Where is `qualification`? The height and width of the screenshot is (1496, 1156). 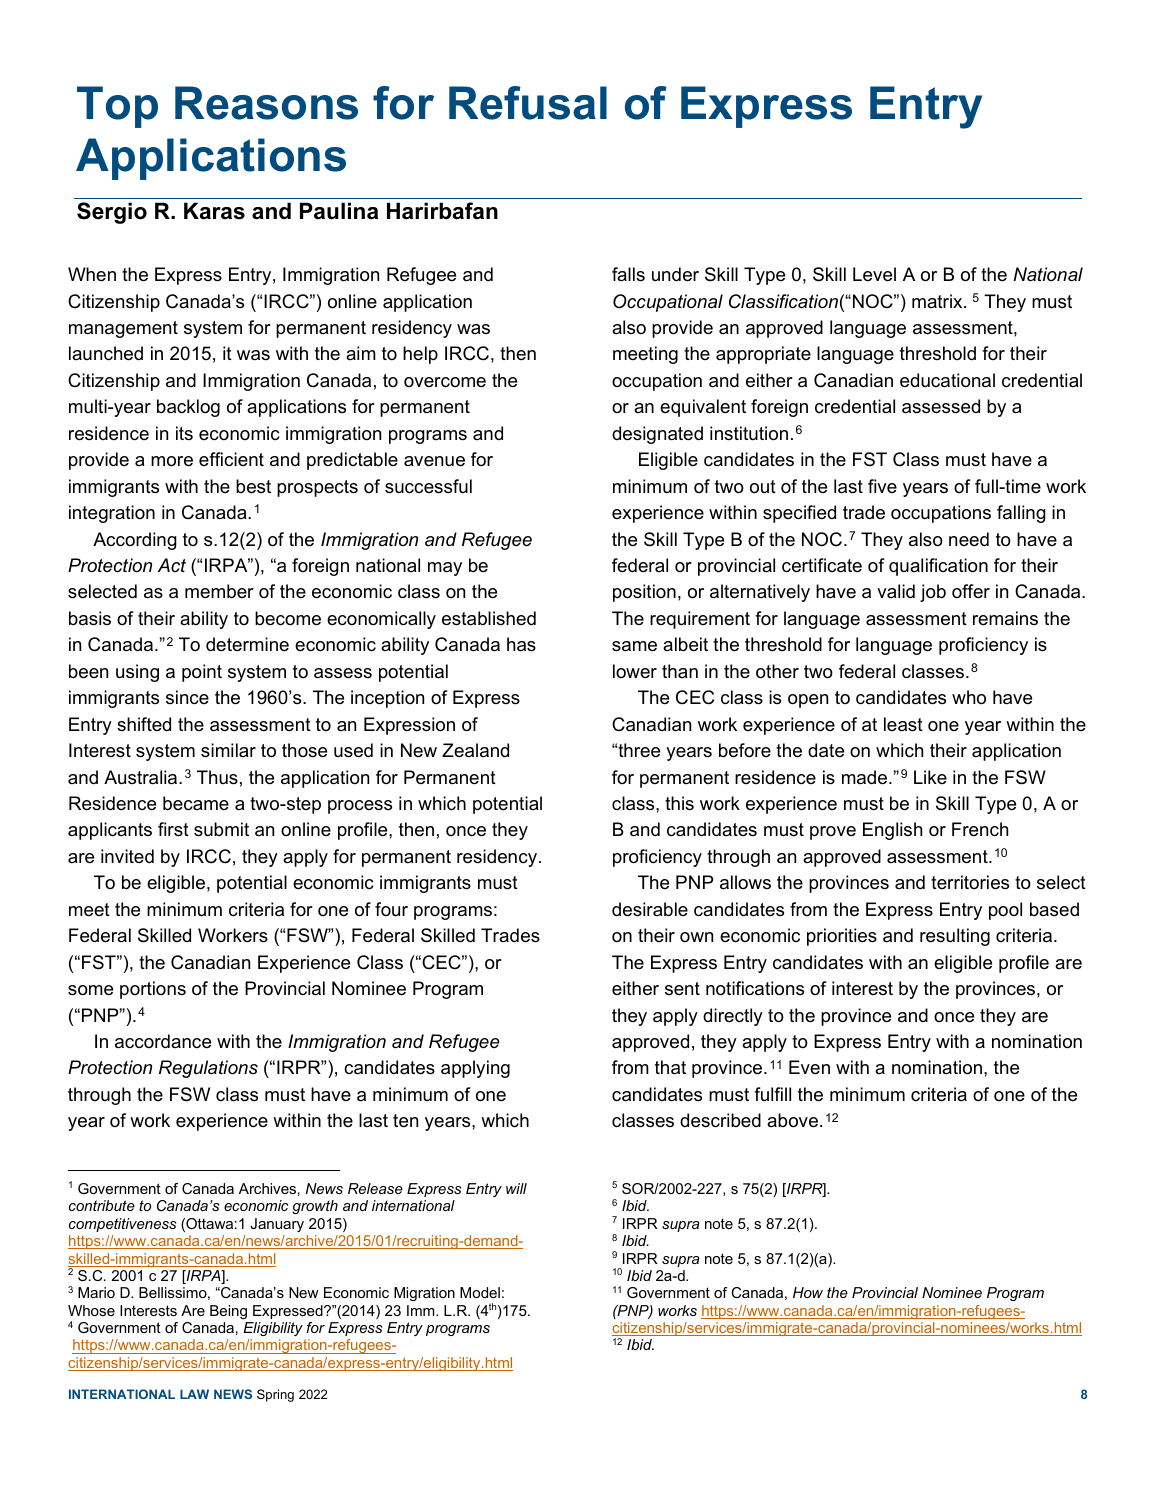
qualification is located at coordinates (938, 567).
